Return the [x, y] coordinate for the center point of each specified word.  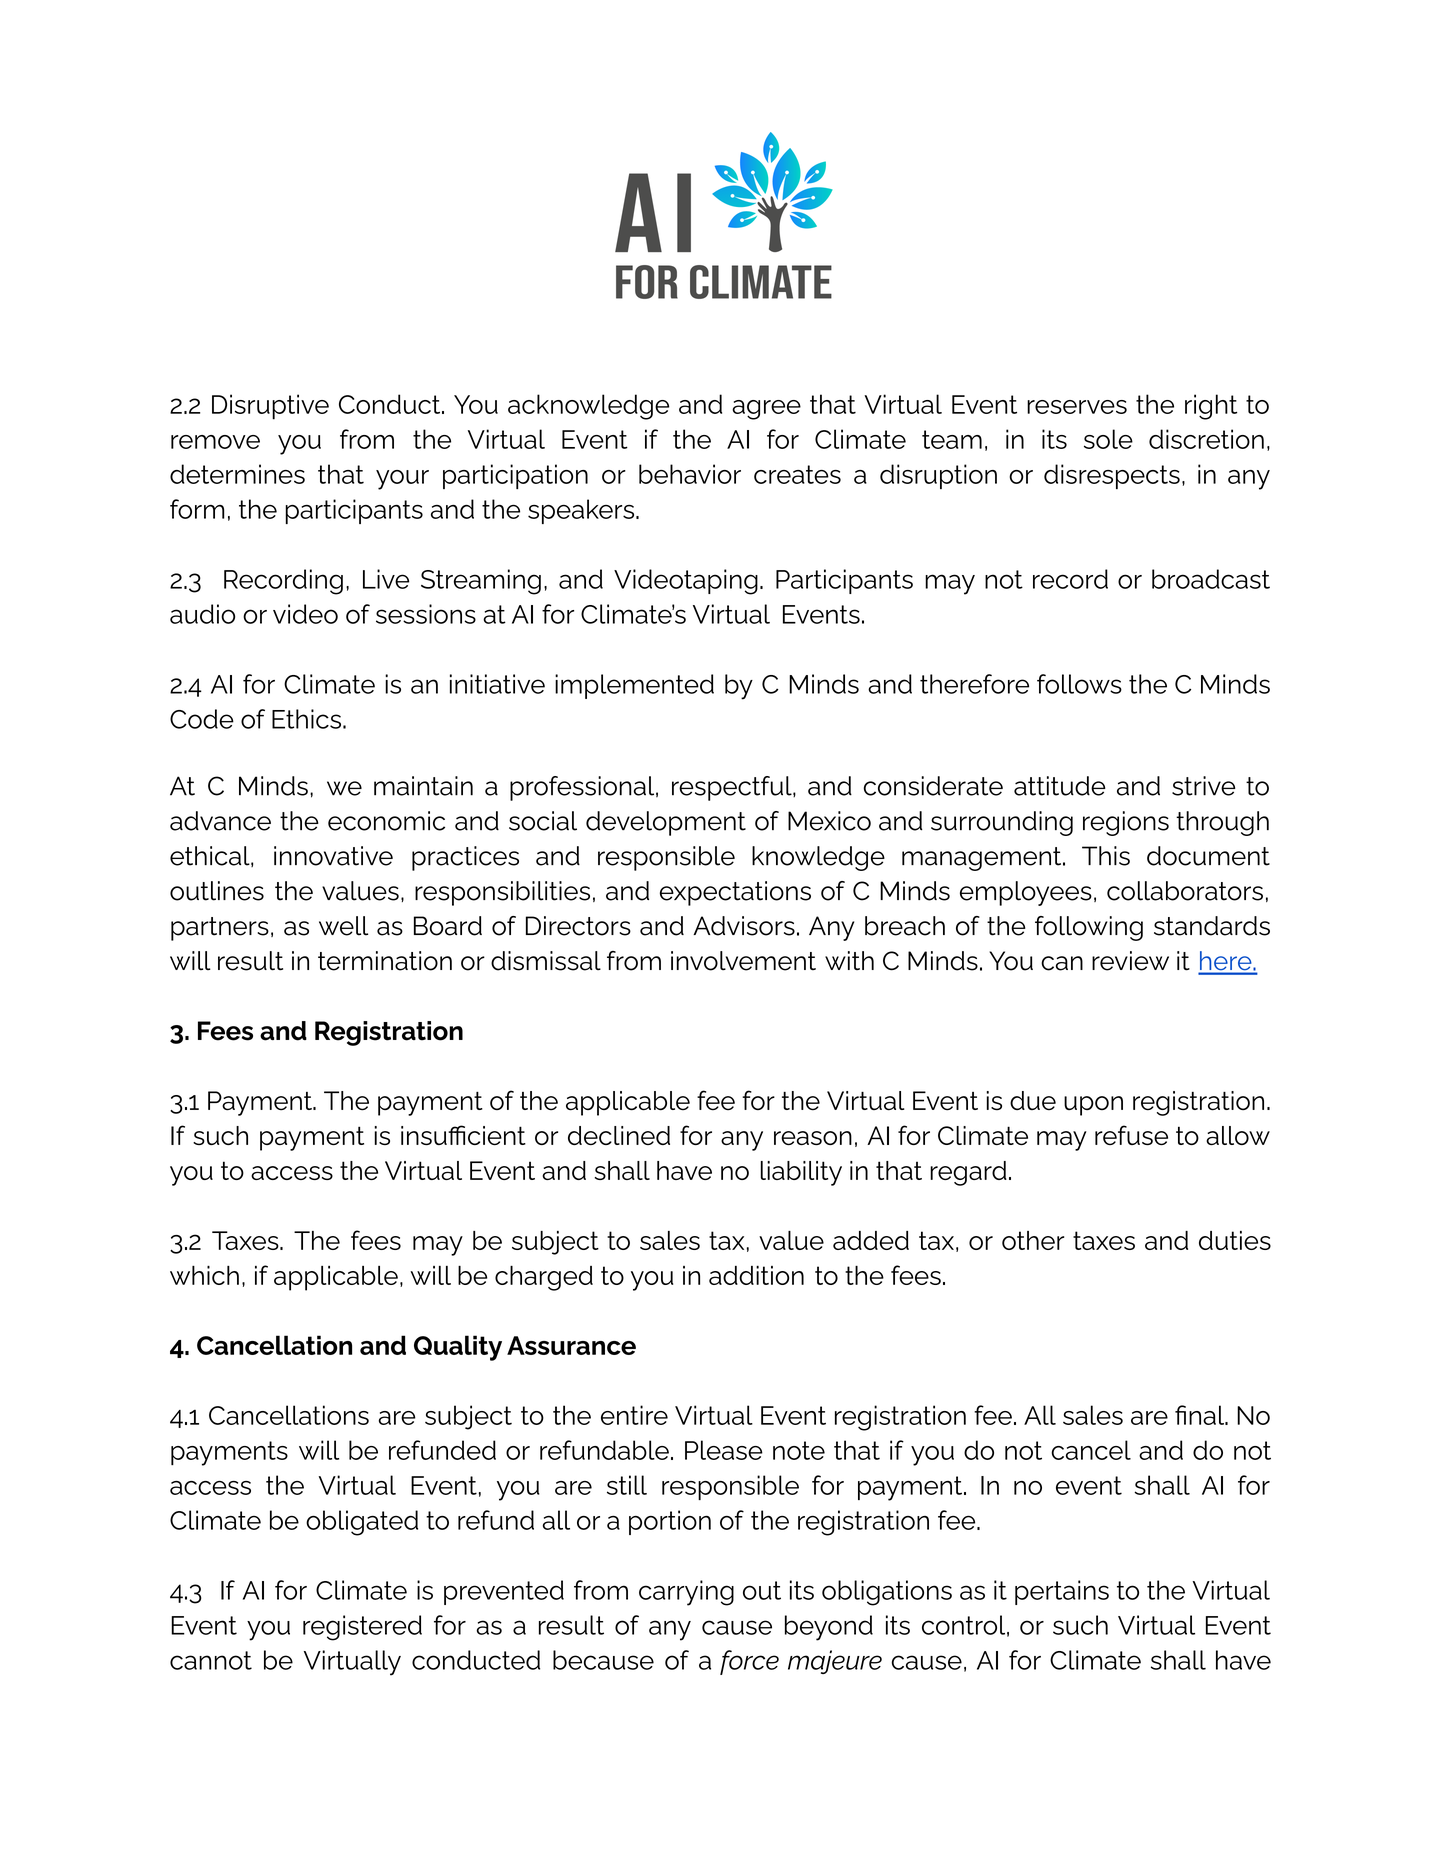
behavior [690, 474]
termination [385, 961]
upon [1093, 1106]
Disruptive [270, 407]
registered [362, 1628]
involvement [743, 961]
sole [1108, 439]
